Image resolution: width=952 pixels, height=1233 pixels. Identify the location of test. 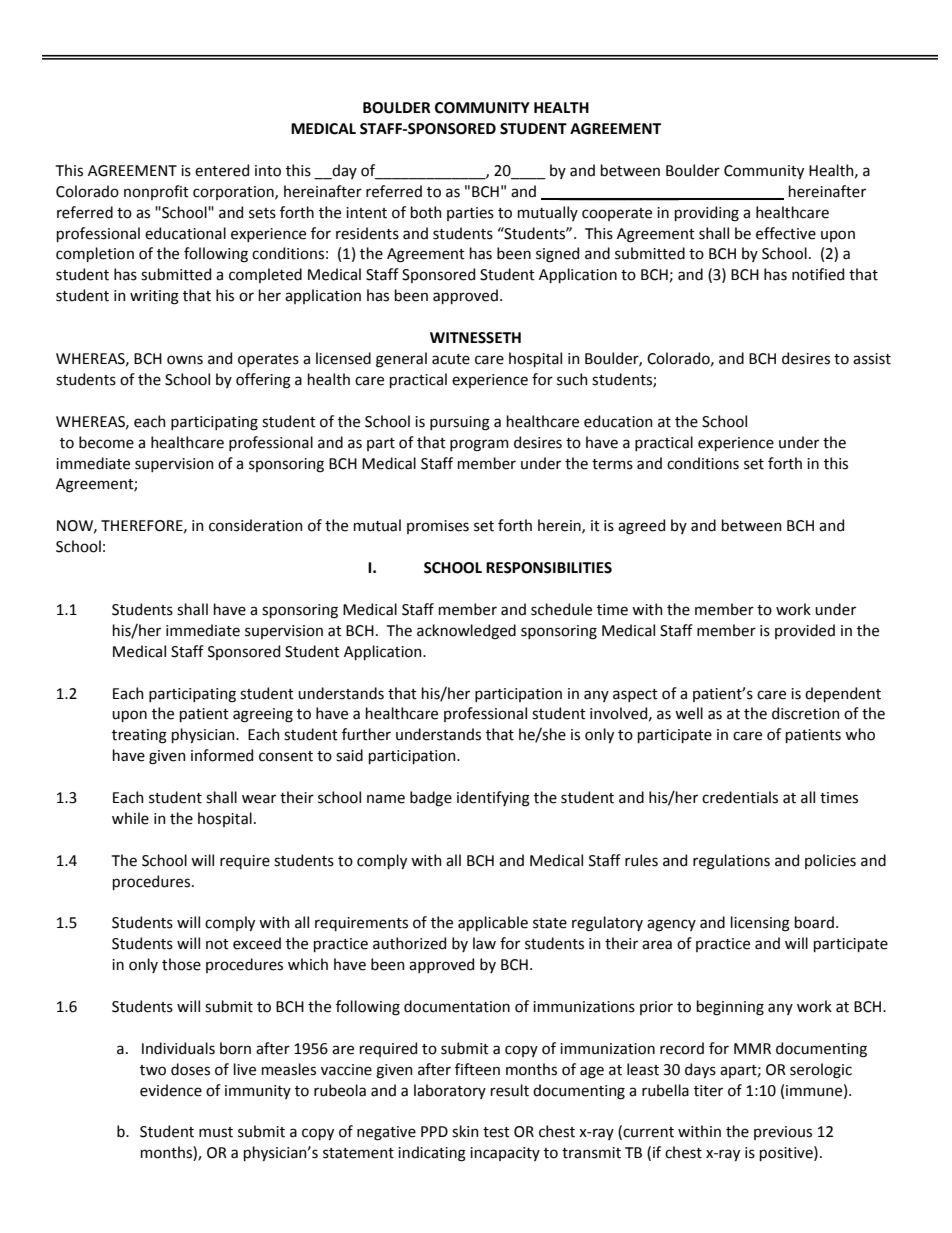
(496, 1132).
